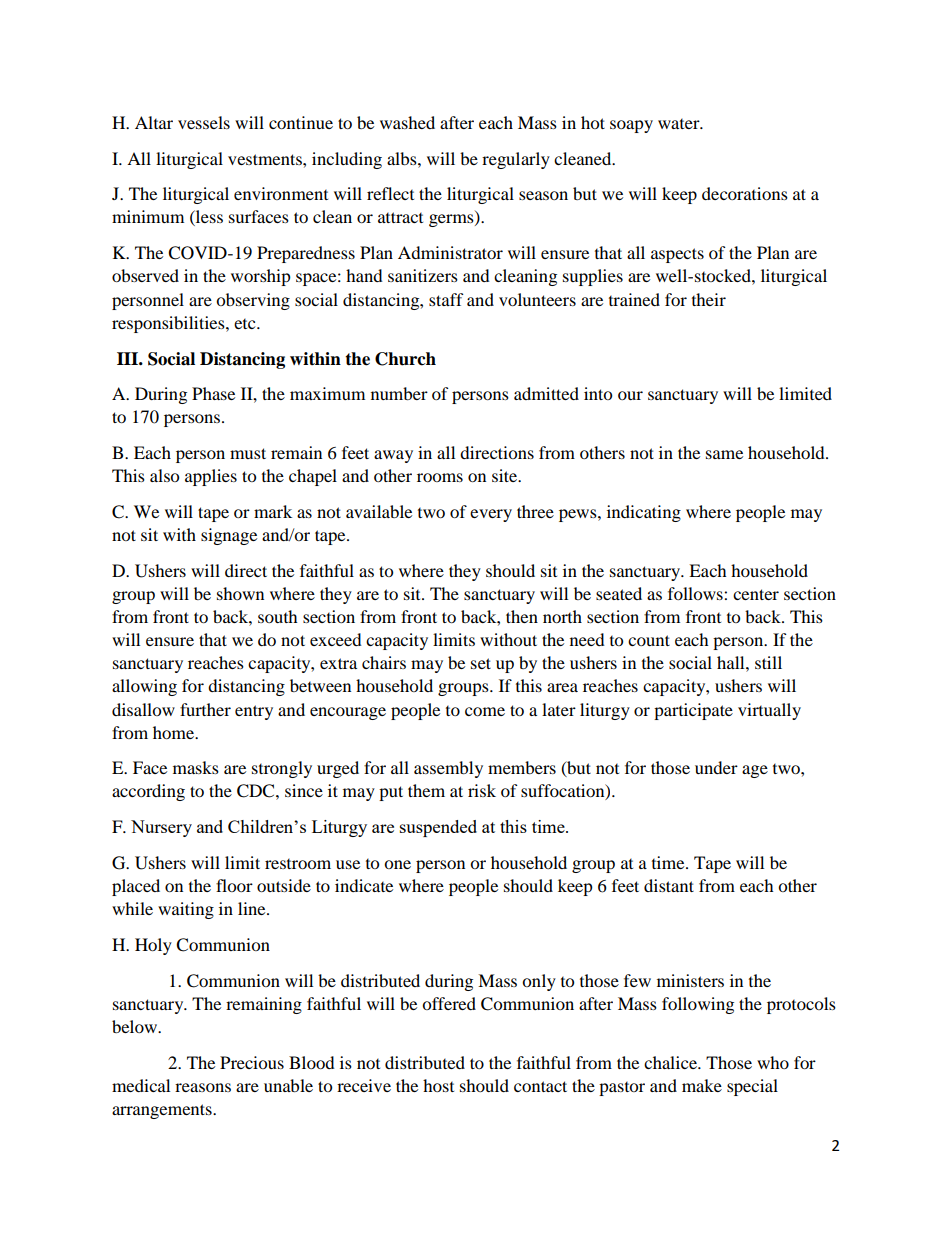 This image has width=952, height=1233. What do you see at coordinates (669, 885) in the image?
I see `distant` at bounding box center [669, 885].
